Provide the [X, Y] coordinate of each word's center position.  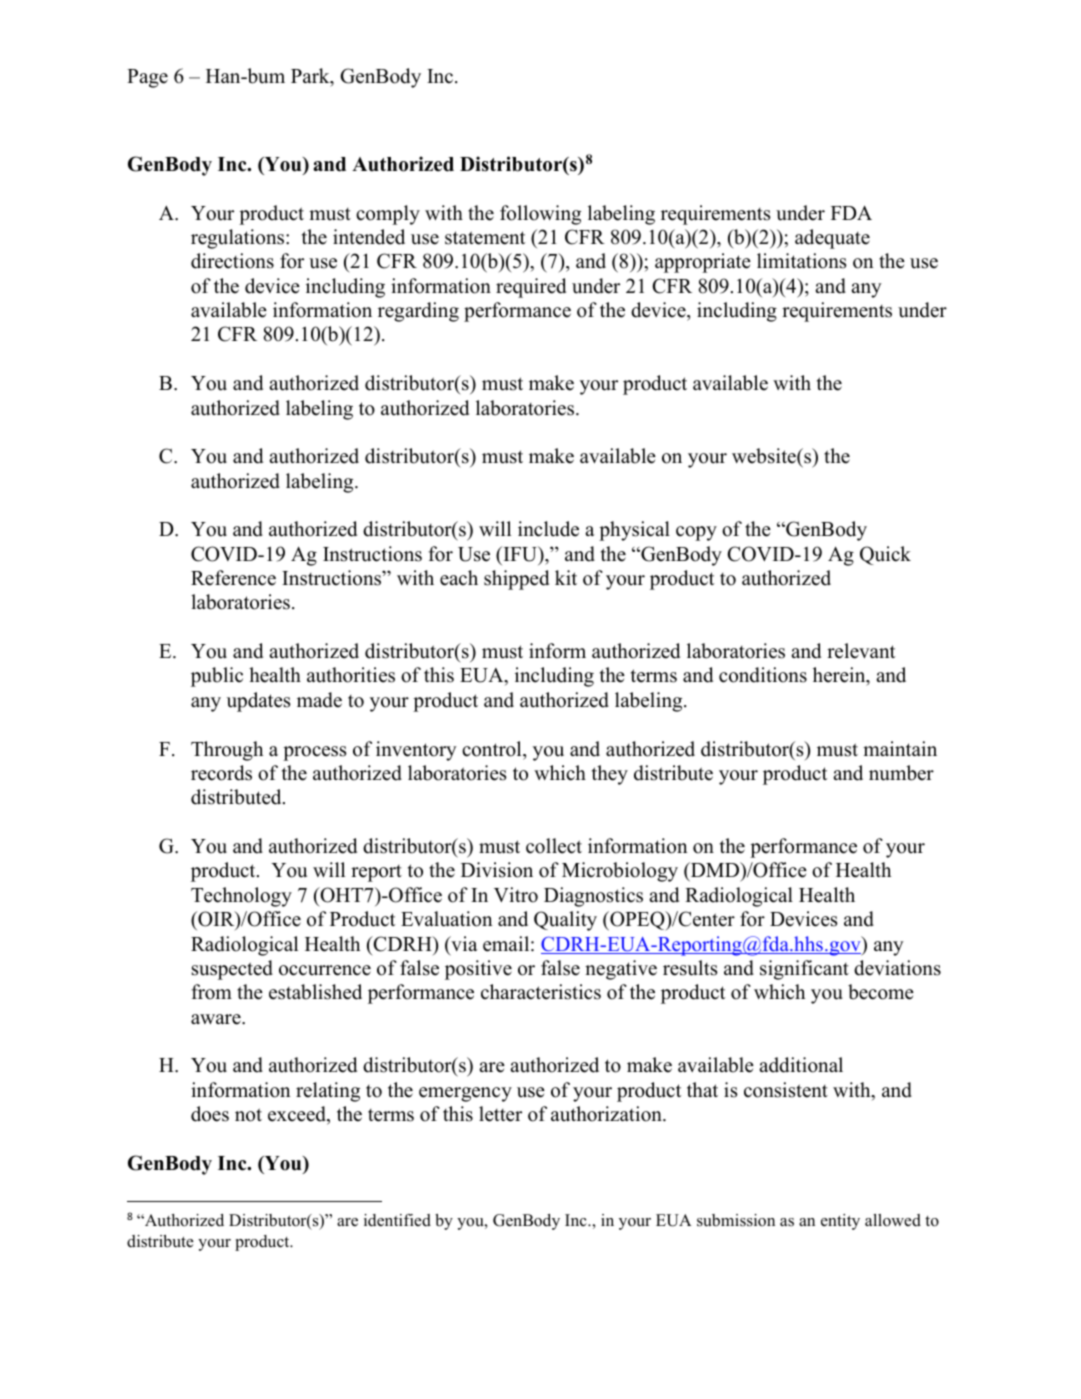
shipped [516, 580]
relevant [861, 651]
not [248, 1115]
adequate [832, 239]
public [217, 677]
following [540, 215]
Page [147, 78]
